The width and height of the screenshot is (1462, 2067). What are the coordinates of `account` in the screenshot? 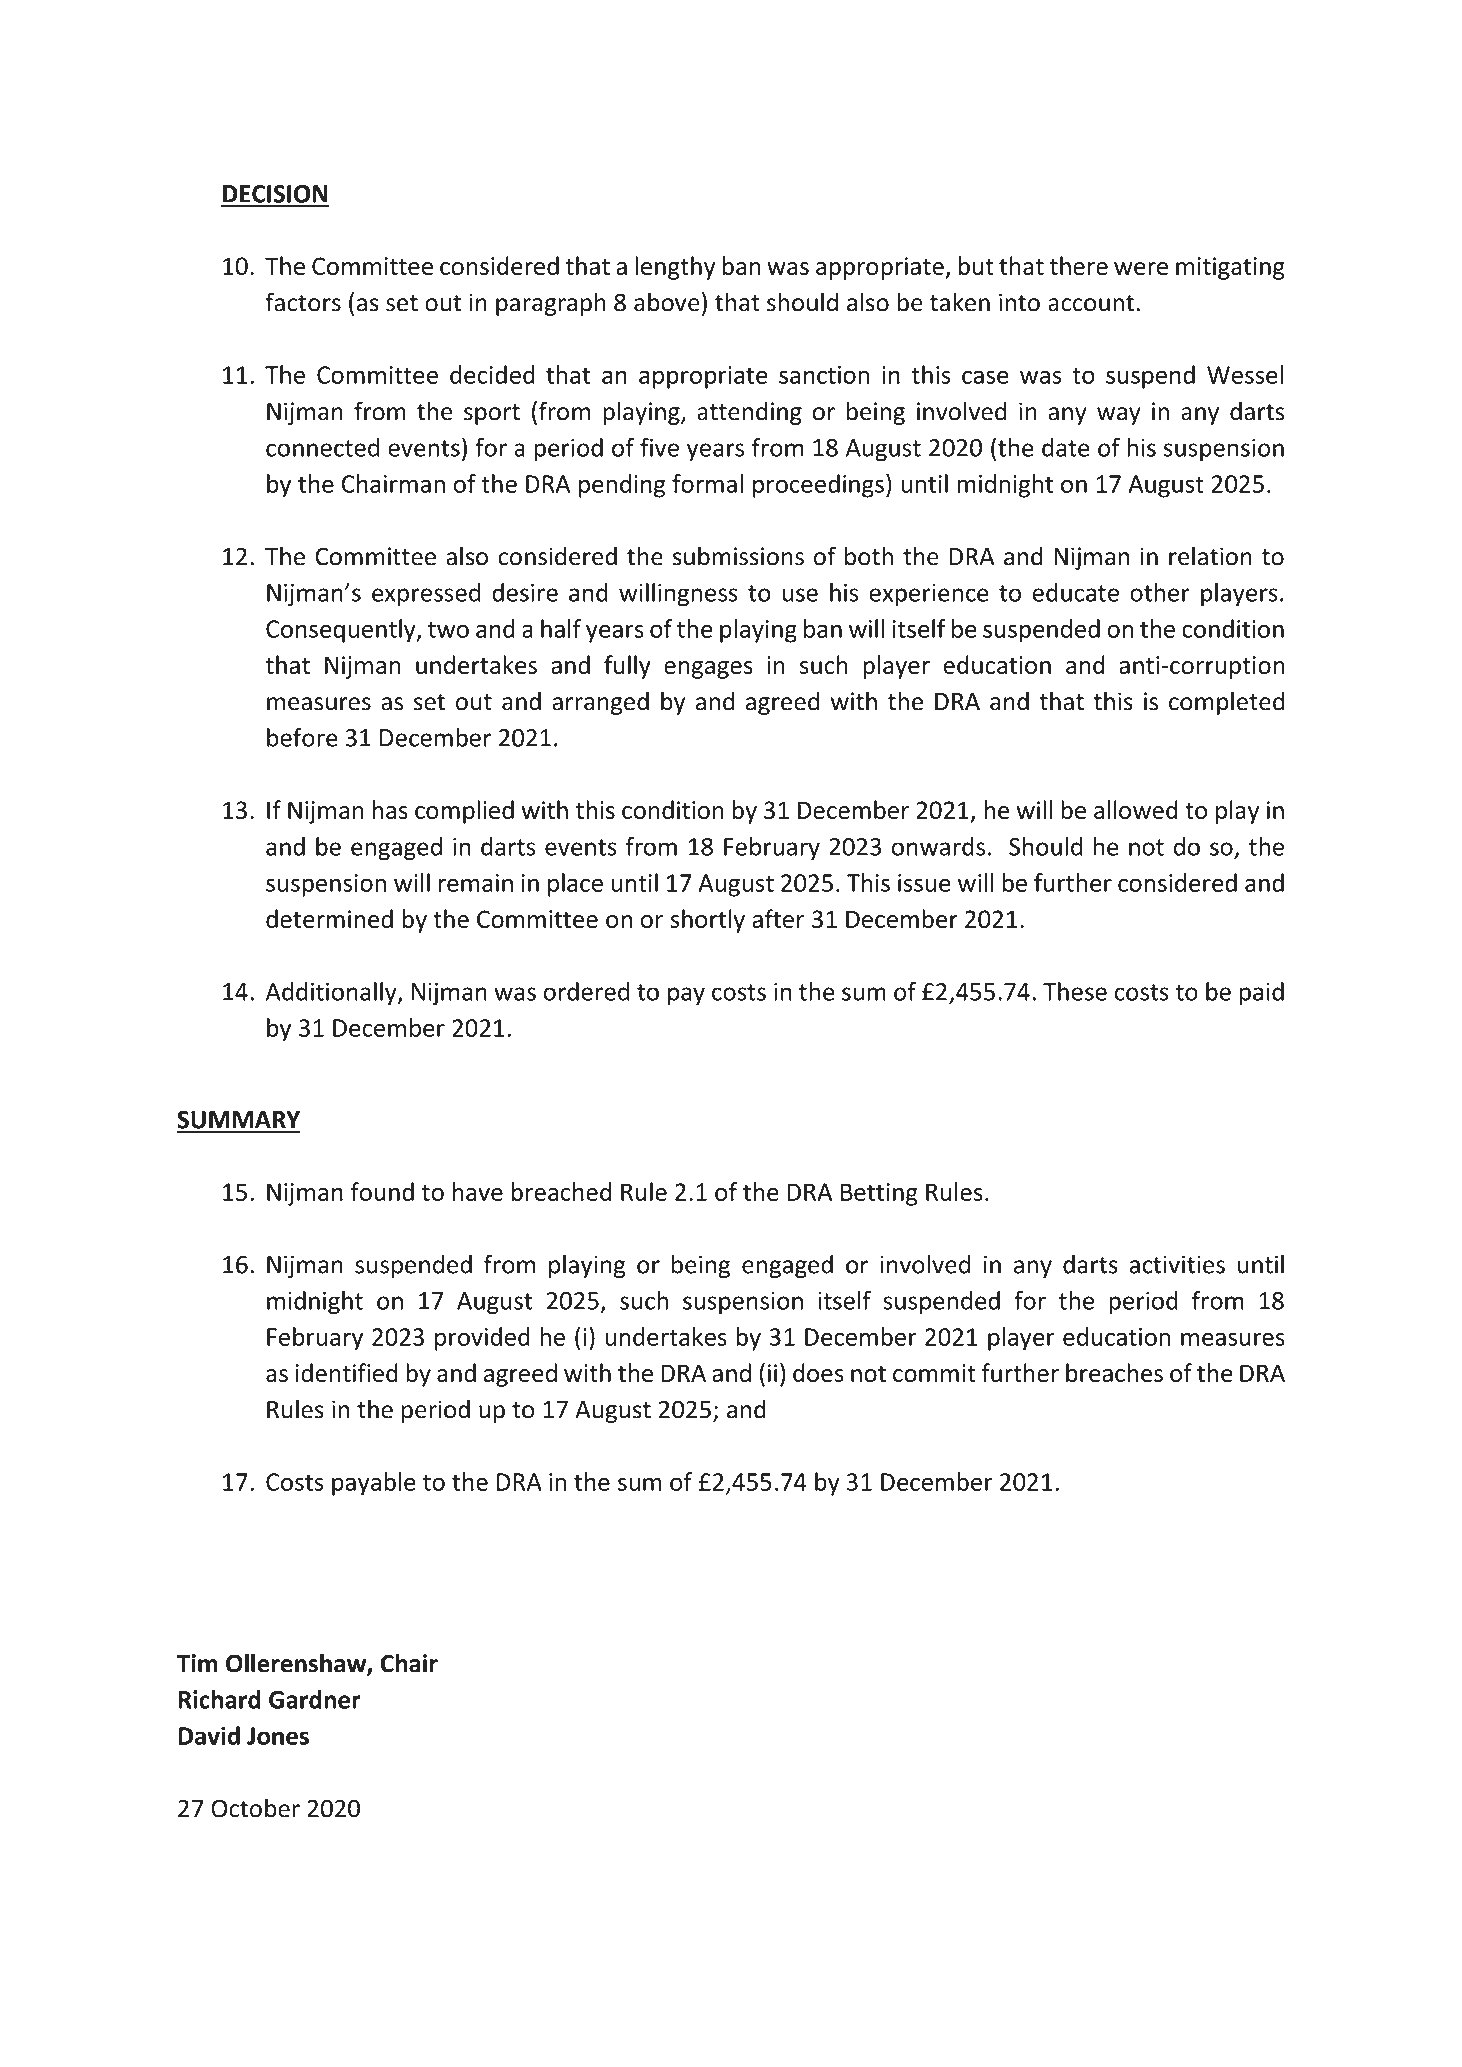 It's located at (1091, 303).
